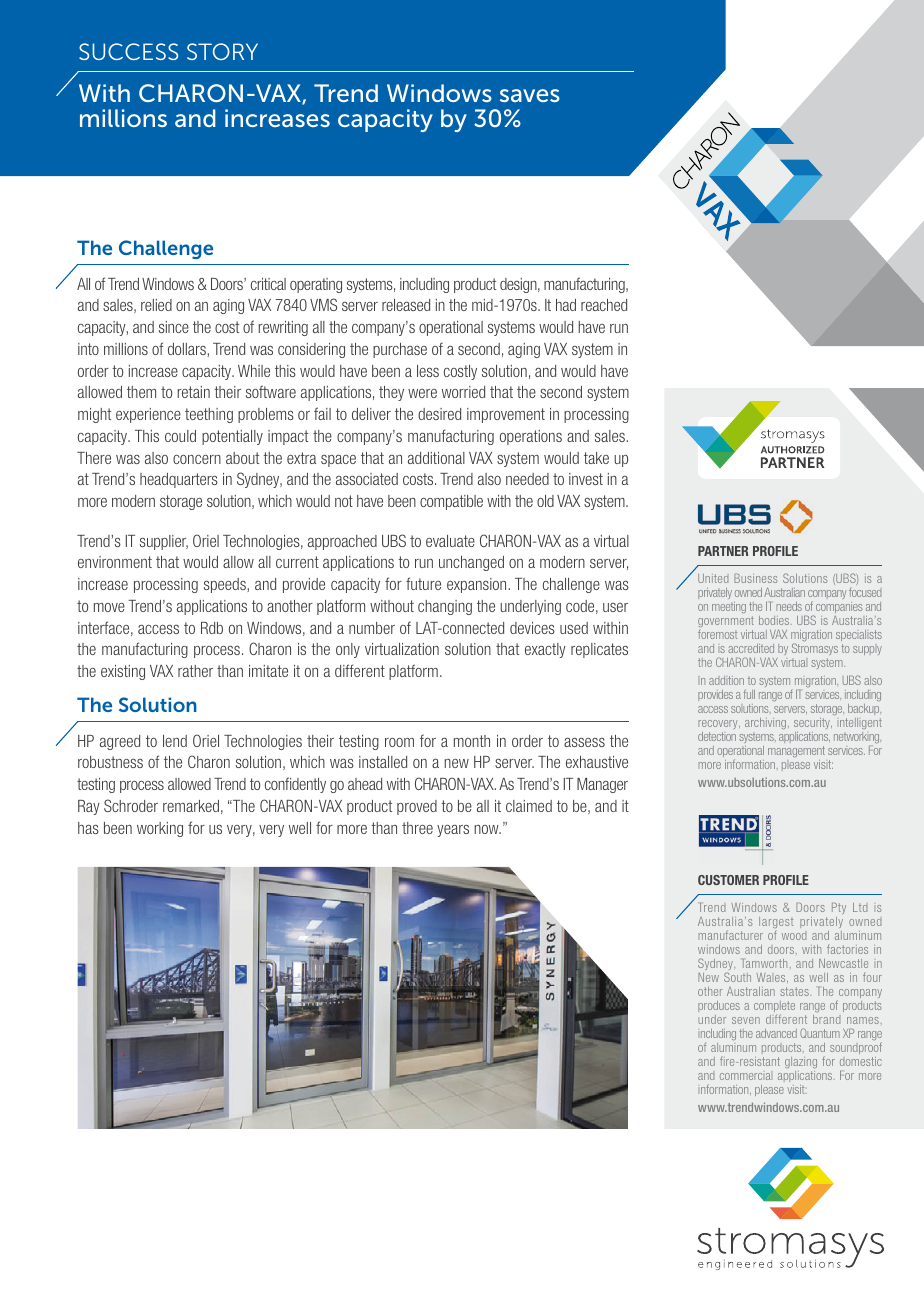 The width and height of the document is (924, 1308). I want to click on released, so click(406, 305).
